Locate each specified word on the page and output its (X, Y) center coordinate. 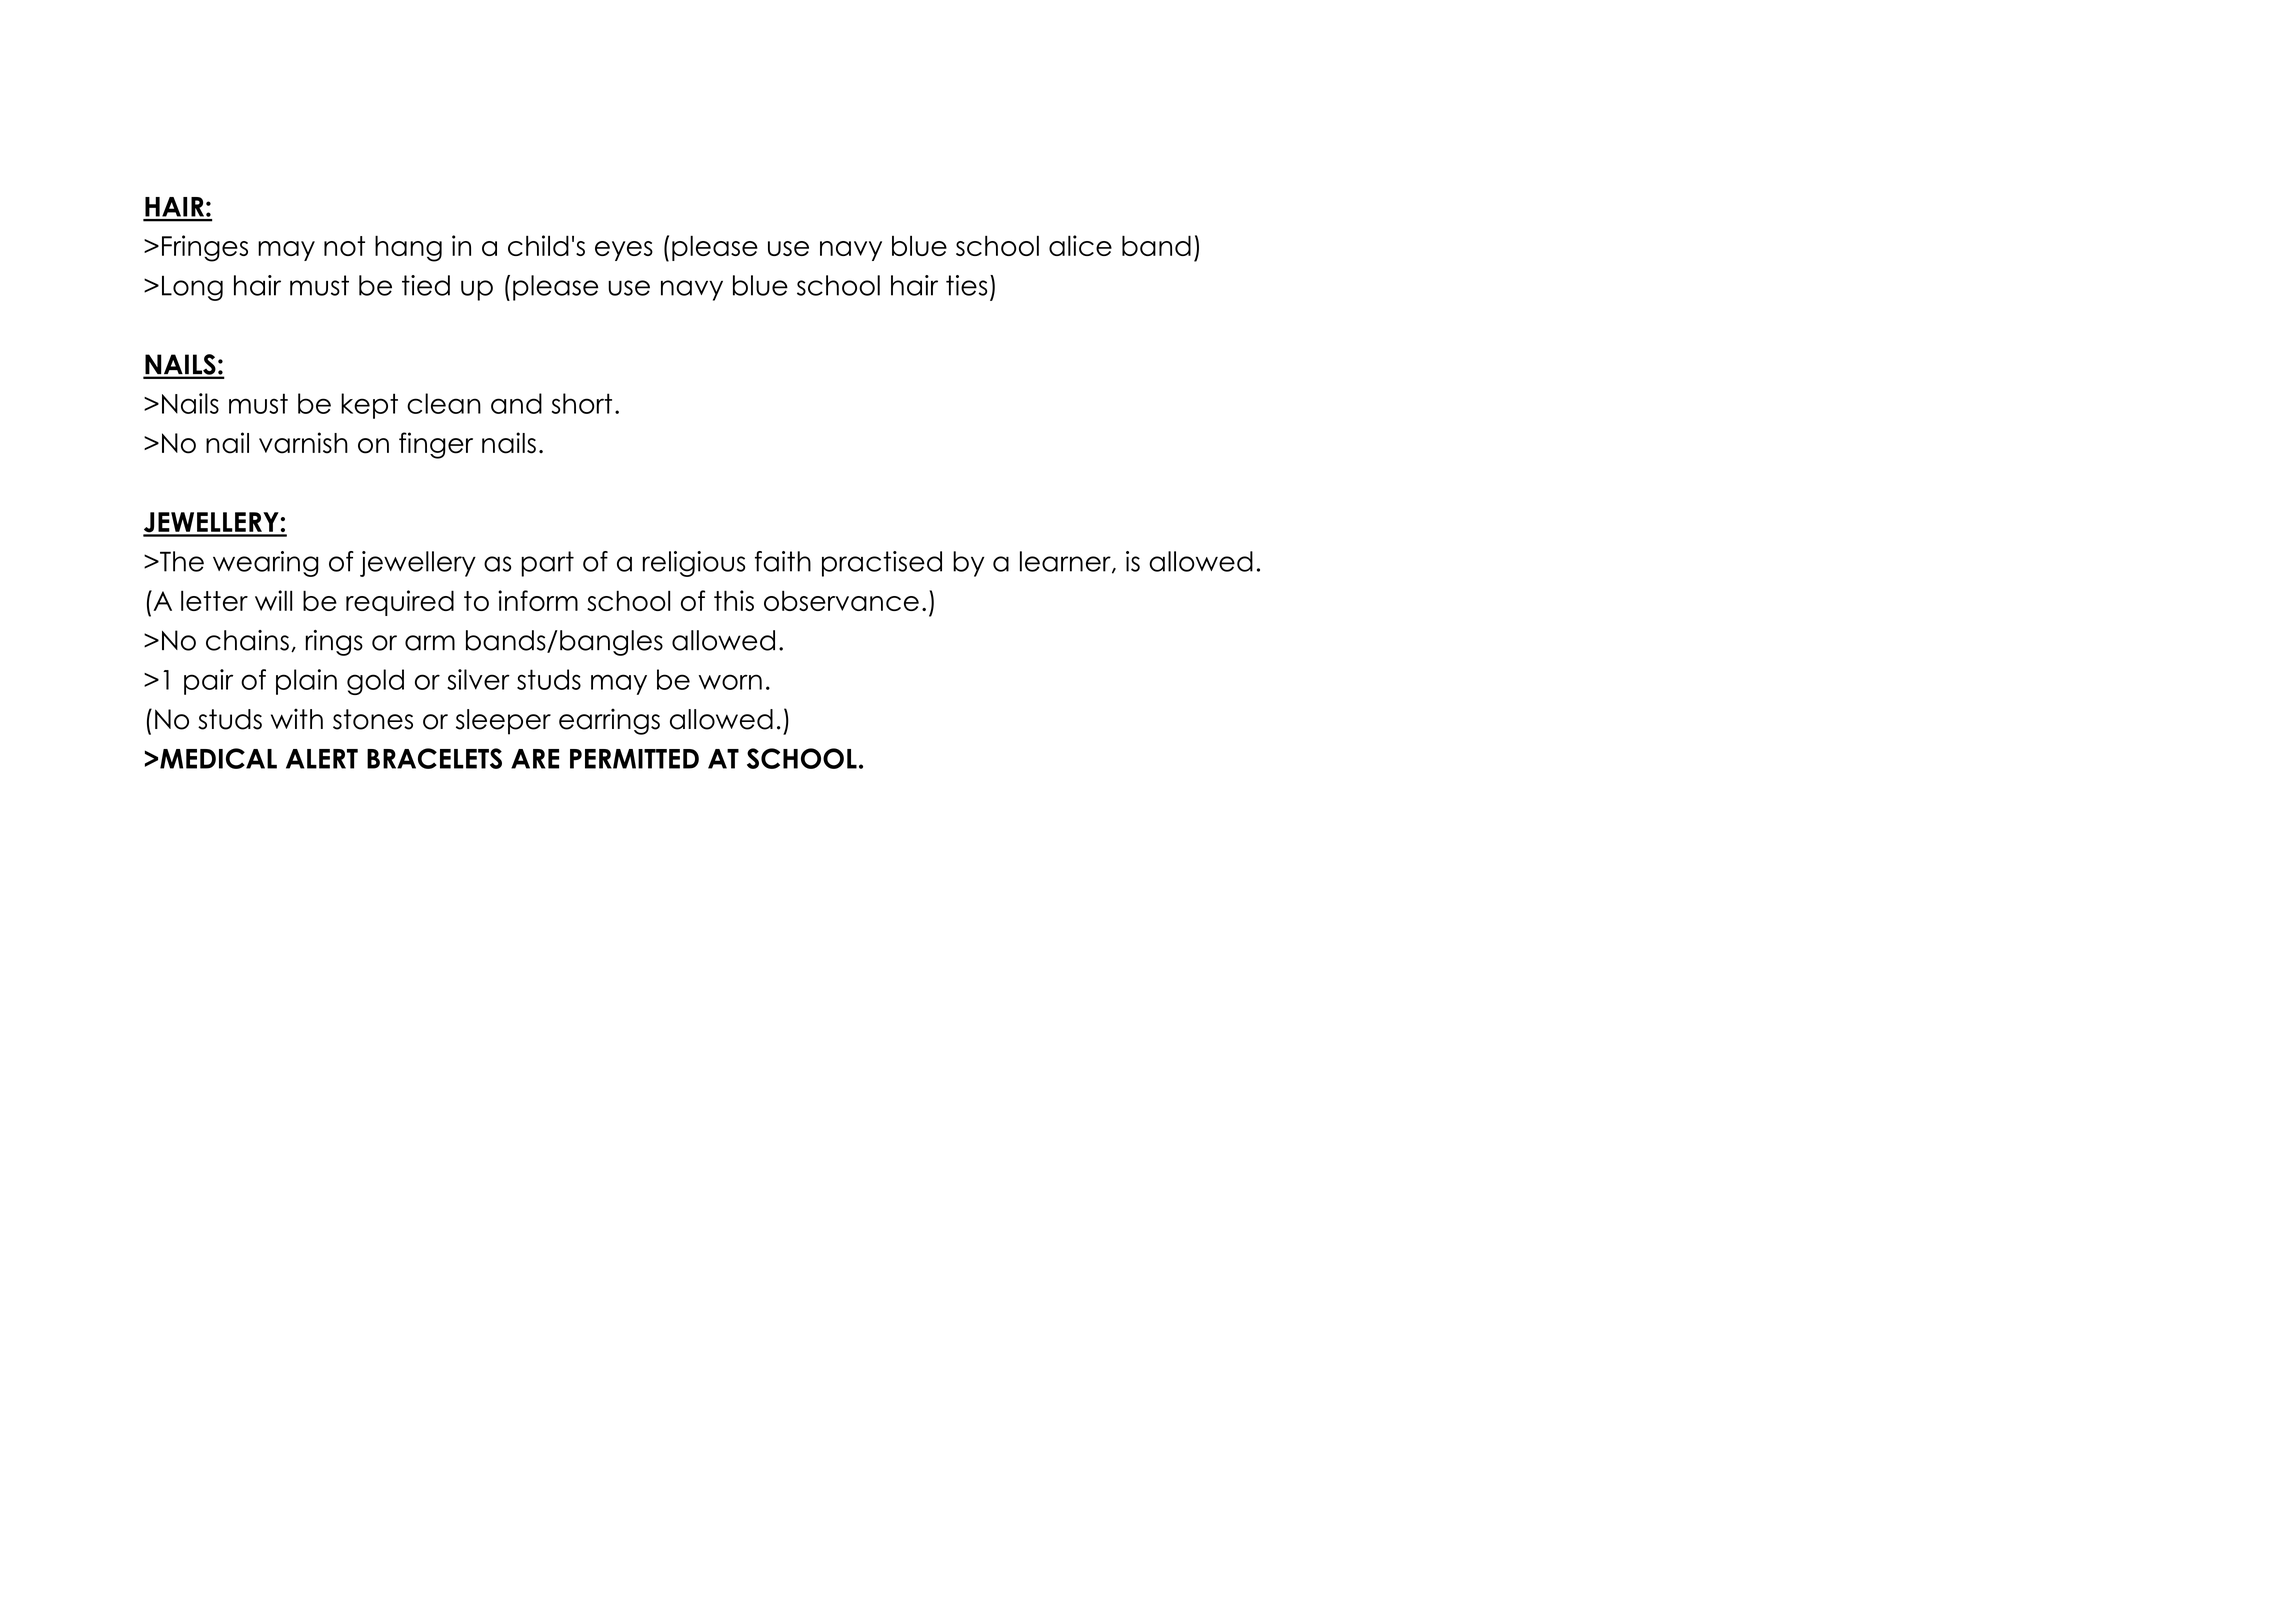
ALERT (322, 759)
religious (694, 564)
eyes (624, 251)
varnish (303, 443)
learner (1066, 562)
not (344, 246)
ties (966, 285)
